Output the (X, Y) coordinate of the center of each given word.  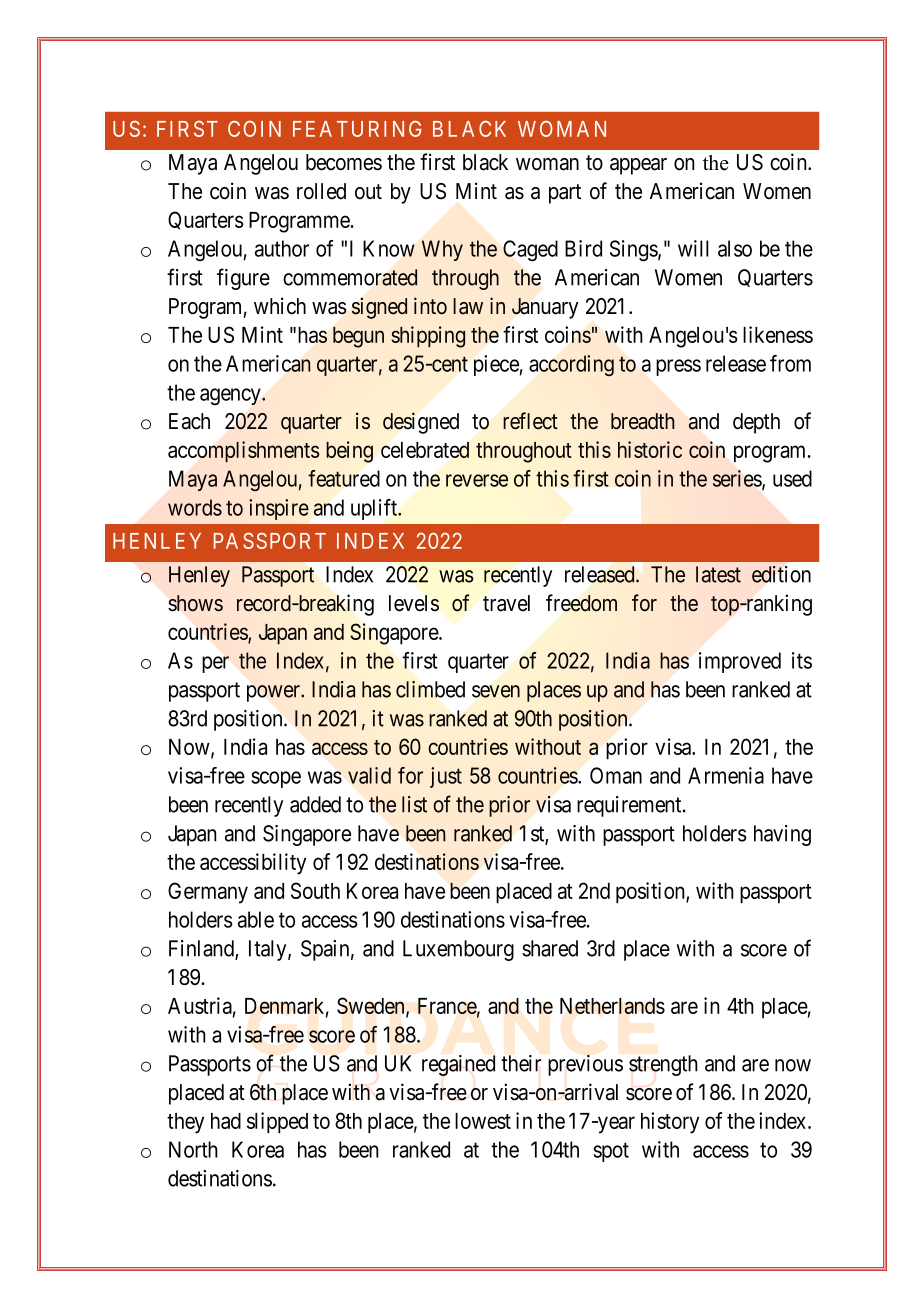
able (256, 919)
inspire (279, 509)
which (280, 306)
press (678, 367)
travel (506, 603)
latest (718, 574)
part (565, 194)
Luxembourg (458, 950)
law (468, 306)
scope (276, 779)
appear (638, 166)
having (782, 835)
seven (496, 691)
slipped (277, 1123)
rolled (321, 191)
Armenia (726, 775)
